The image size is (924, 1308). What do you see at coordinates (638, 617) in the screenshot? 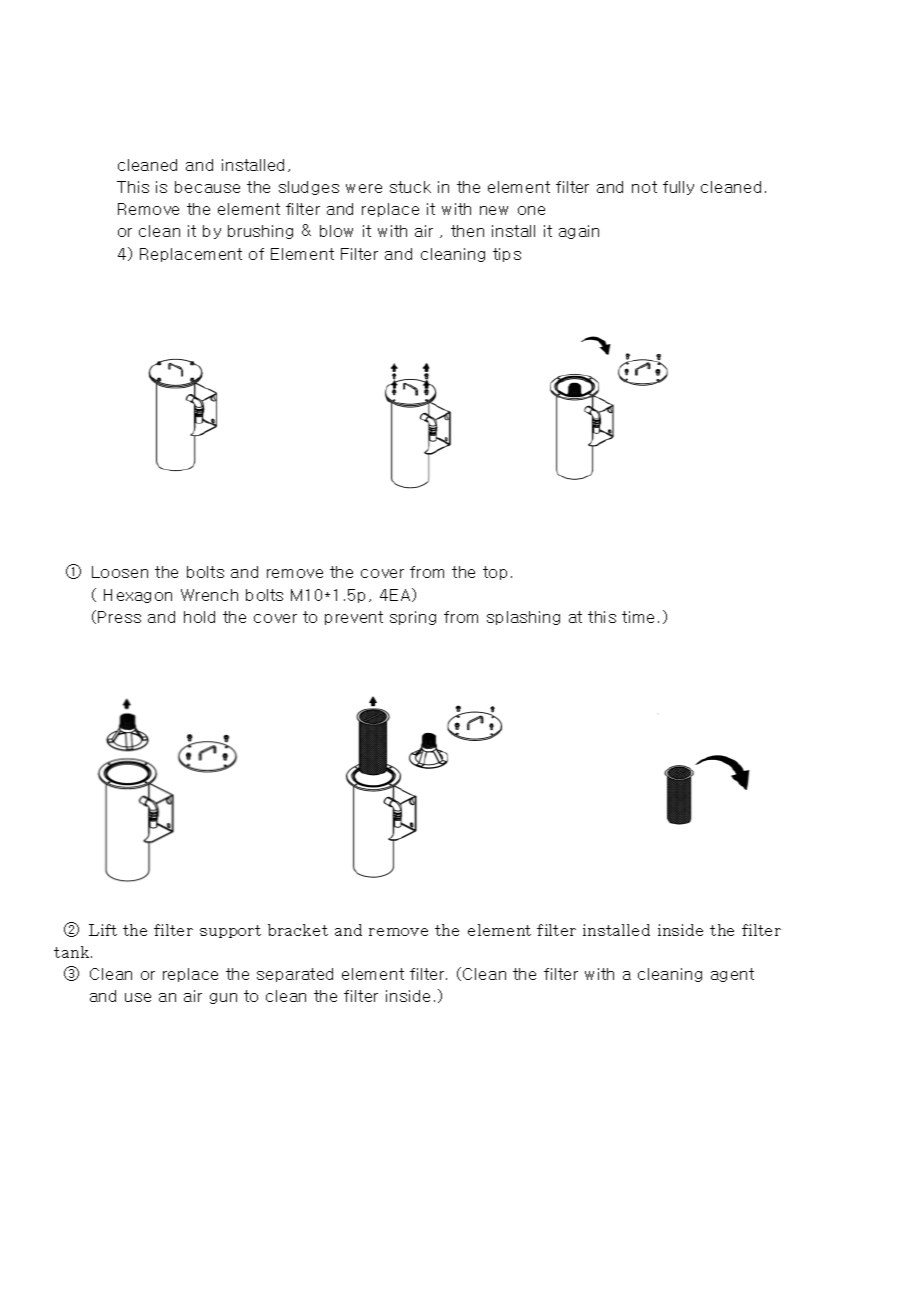
I see `time` at bounding box center [638, 617].
